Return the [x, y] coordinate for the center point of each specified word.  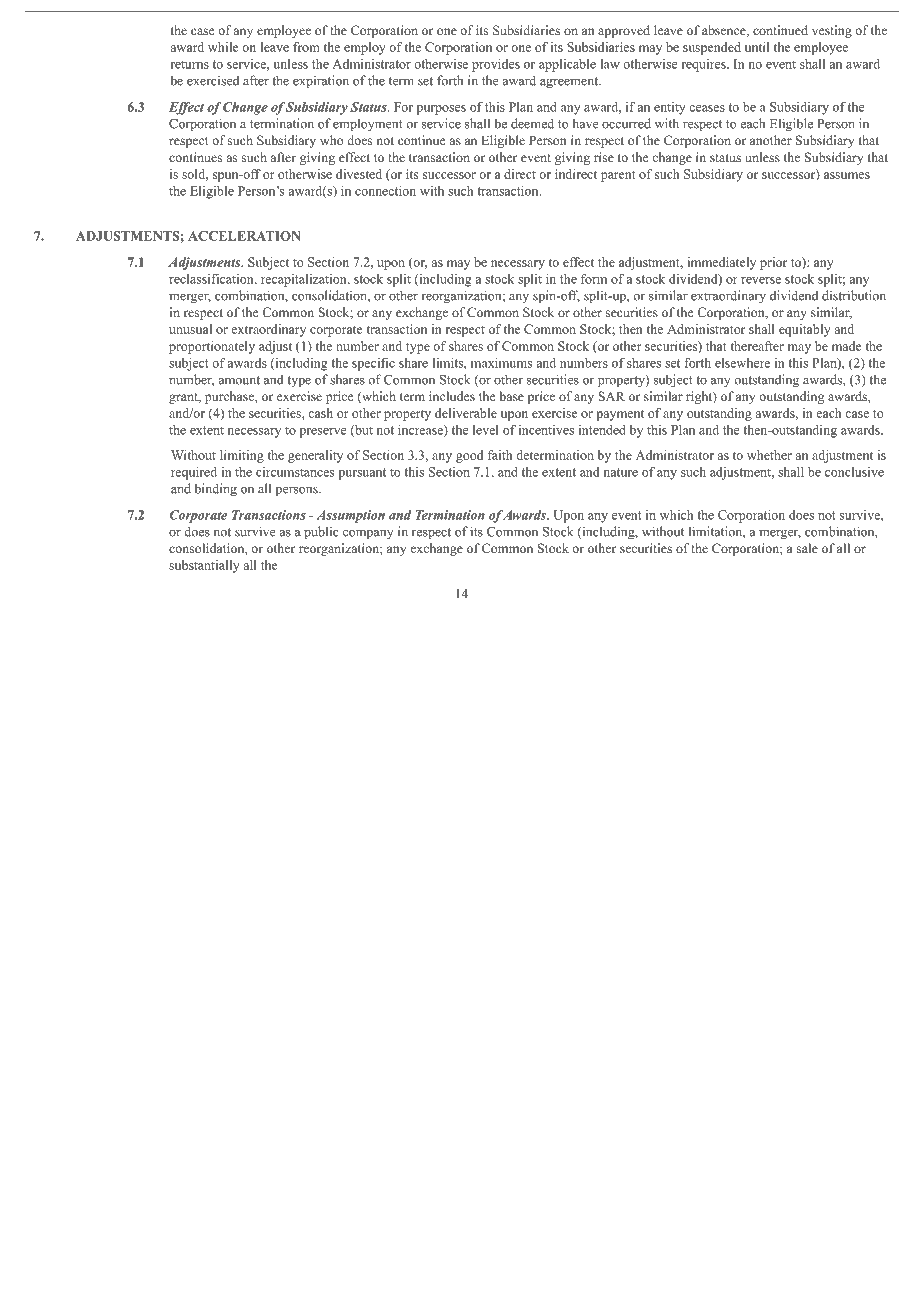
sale [807, 548]
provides [496, 65]
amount [239, 380]
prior [773, 263]
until [757, 47]
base [512, 396]
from [306, 47]
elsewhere [742, 363]
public [321, 533]
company [368, 535]
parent [618, 176]
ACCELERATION [244, 236]
